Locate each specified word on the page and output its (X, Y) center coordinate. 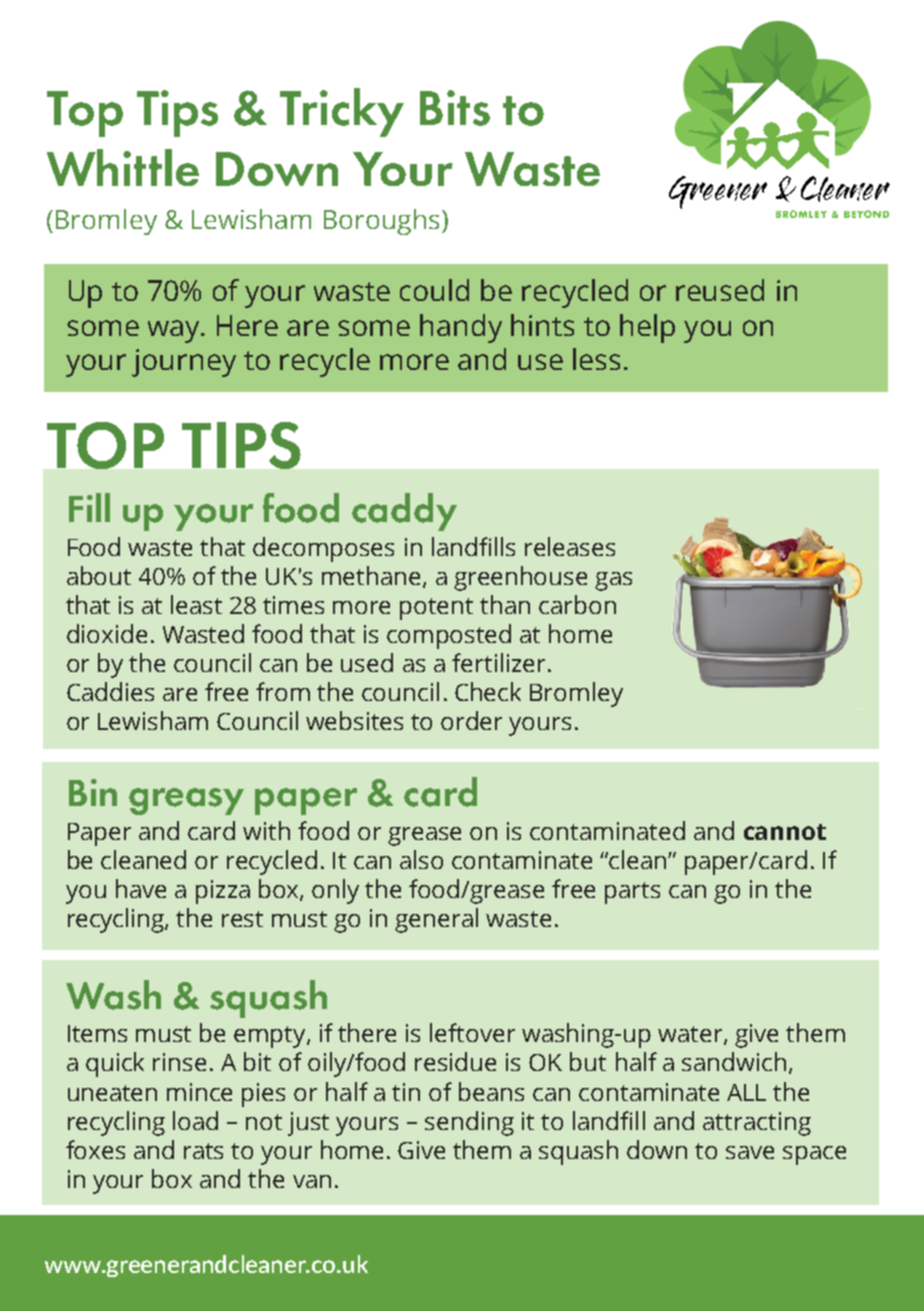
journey (184, 363)
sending (469, 1123)
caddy (404, 512)
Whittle (123, 167)
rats (203, 1151)
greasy (186, 801)
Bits (455, 108)
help (647, 328)
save (750, 1152)
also (421, 859)
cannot (785, 832)
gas (613, 581)
